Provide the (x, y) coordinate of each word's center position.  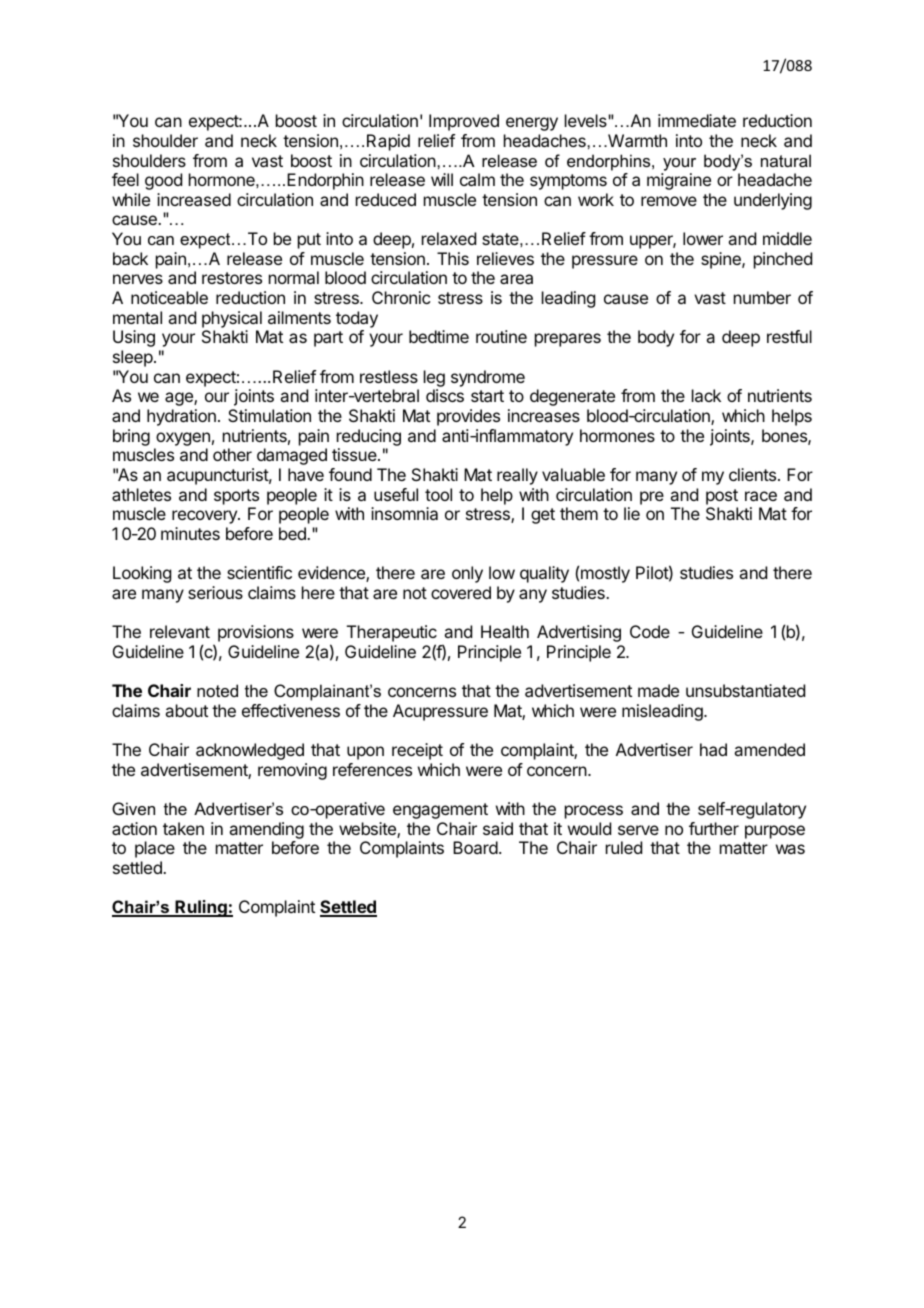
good (163, 181)
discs (445, 395)
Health (505, 631)
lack (706, 395)
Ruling (201, 908)
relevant (180, 631)
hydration (181, 417)
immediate (697, 120)
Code (650, 631)
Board (475, 847)
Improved (464, 122)
